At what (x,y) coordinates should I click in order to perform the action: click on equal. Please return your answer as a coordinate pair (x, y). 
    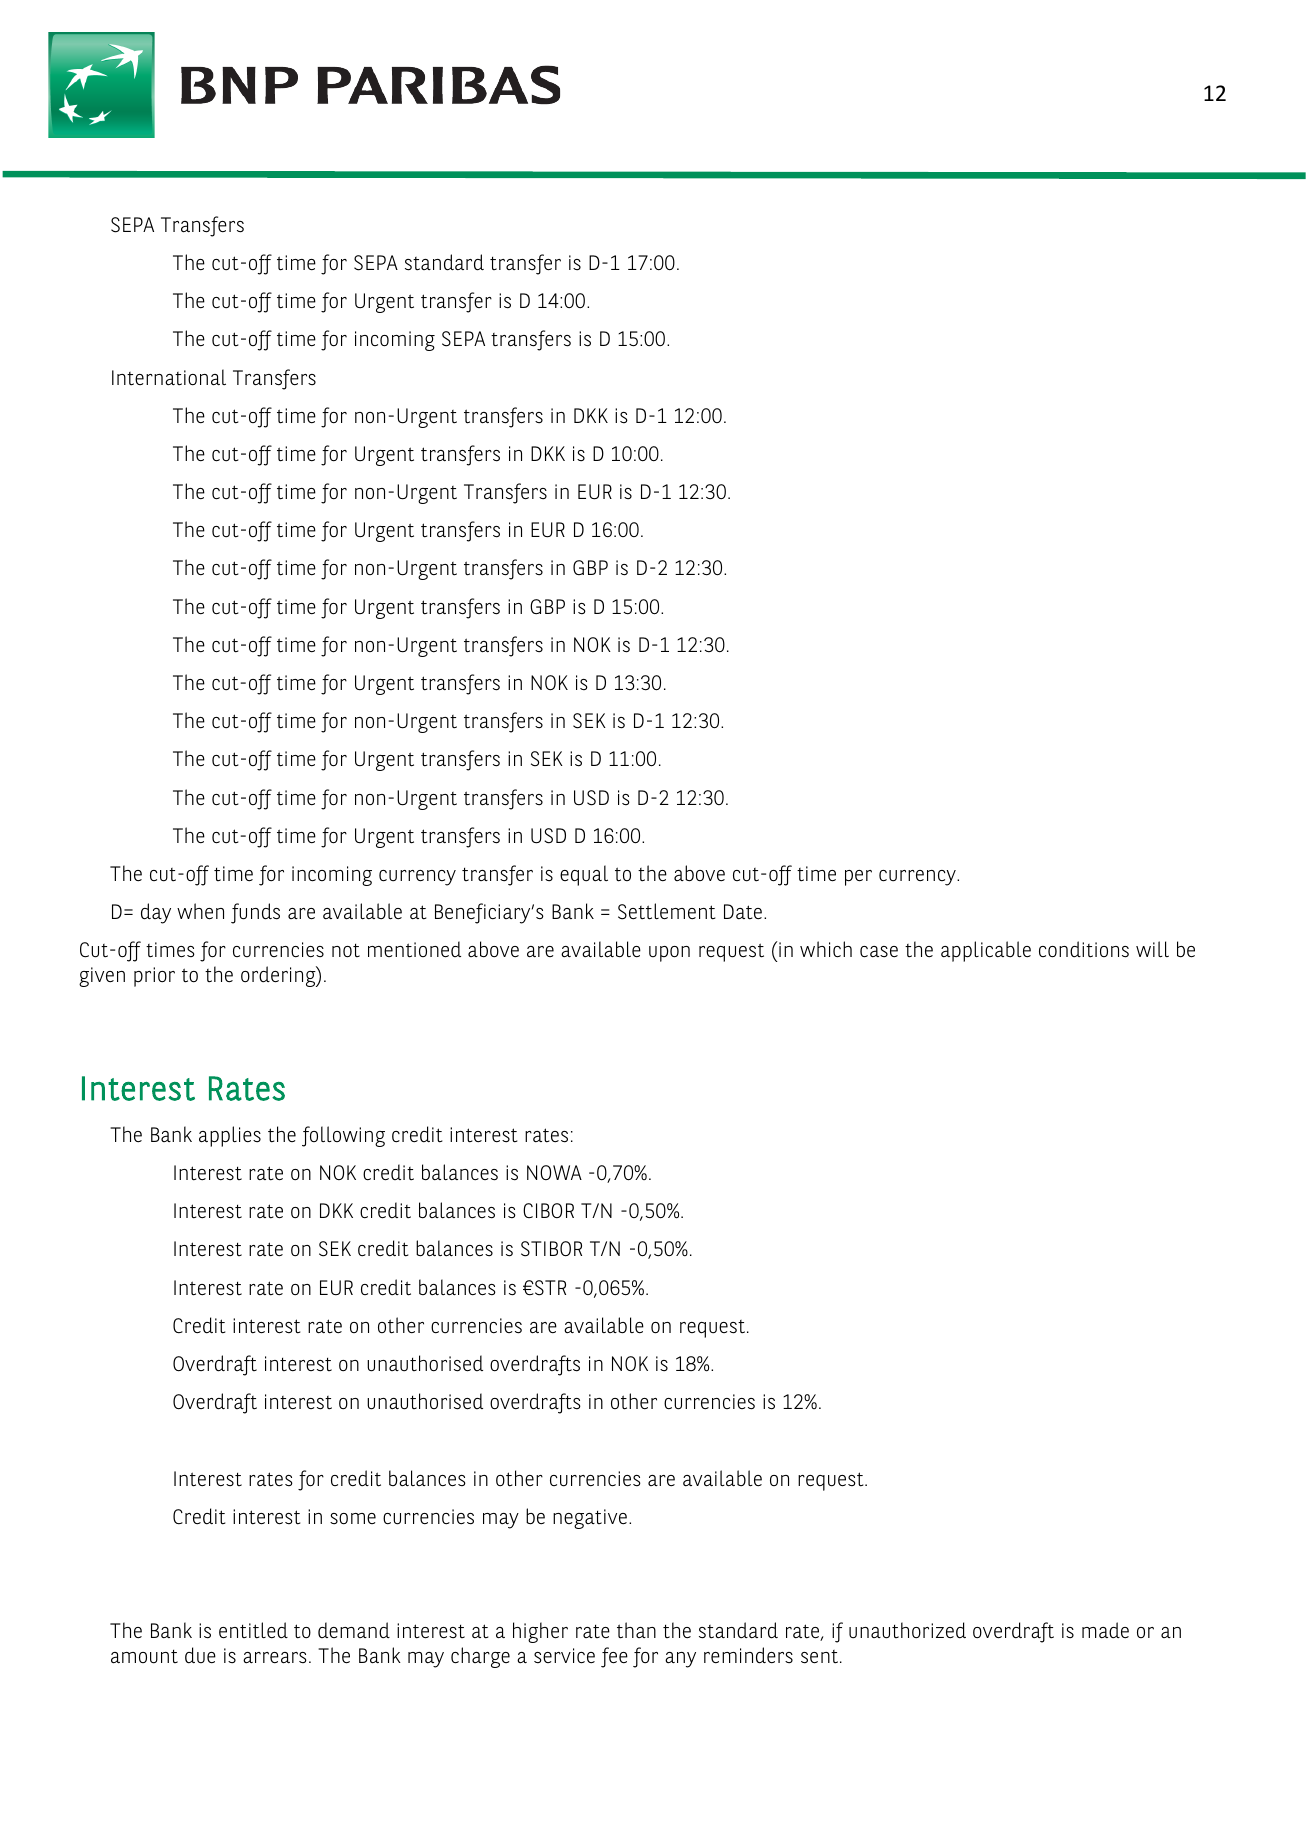
    Looking at the image, I should click on (584, 875).
